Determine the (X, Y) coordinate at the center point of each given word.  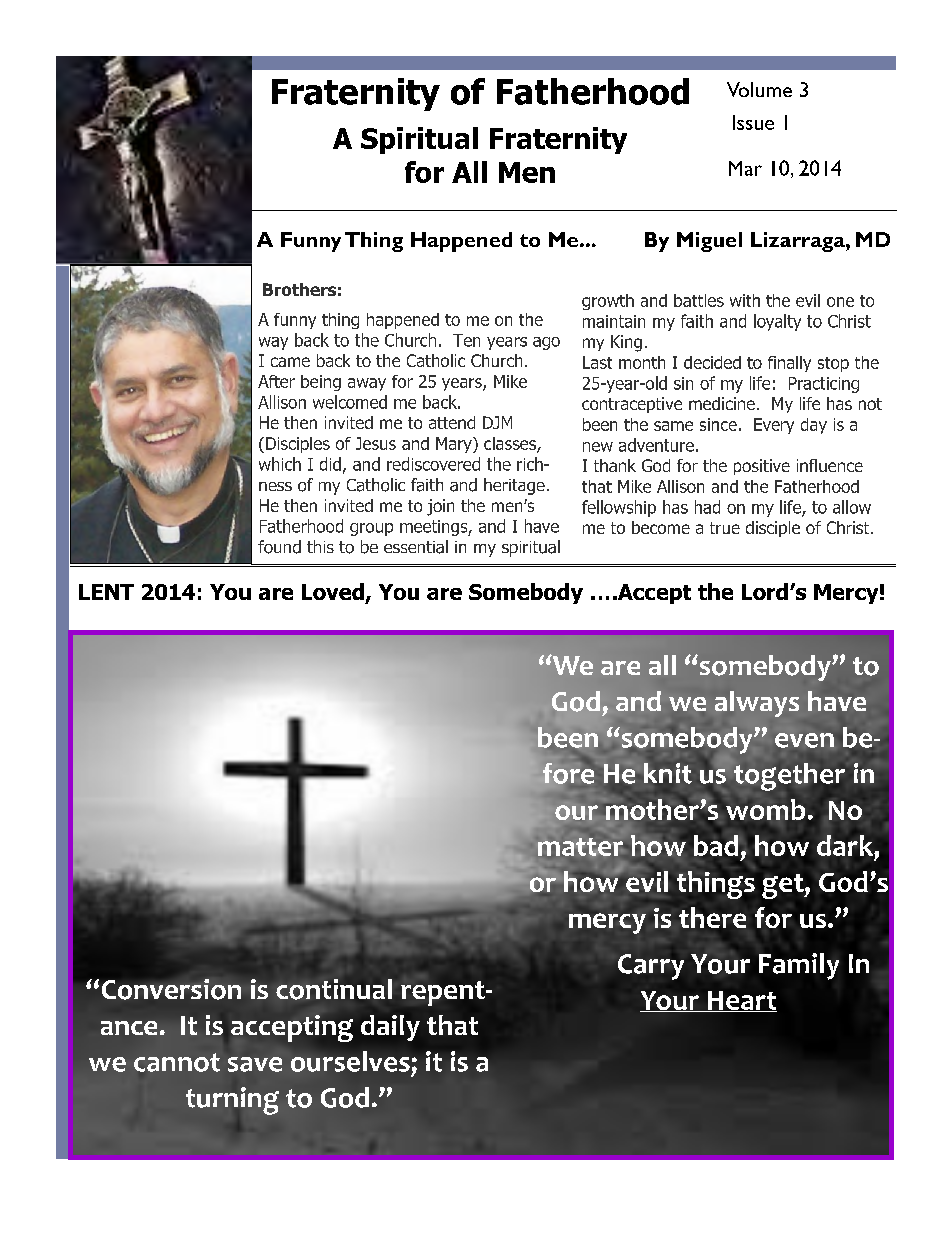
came (290, 362)
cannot (177, 1062)
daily (390, 1028)
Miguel (709, 242)
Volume (759, 89)
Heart (741, 1001)
